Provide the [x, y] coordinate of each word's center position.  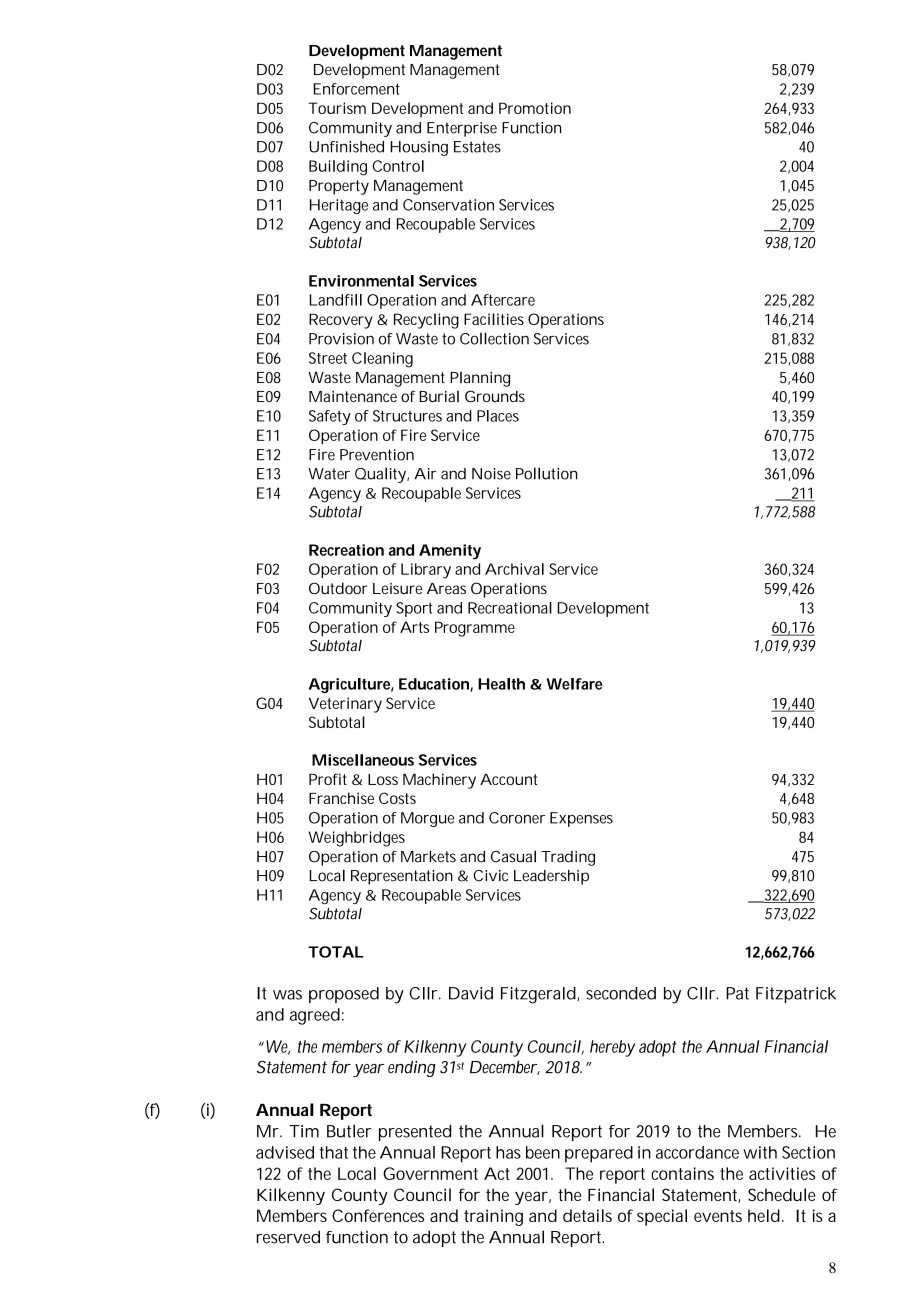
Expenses [581, 819]
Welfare [574, 684]
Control [398, 166]
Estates [477, 147]
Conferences [378, 1215]
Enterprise [462, 129]
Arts [414, 627]
